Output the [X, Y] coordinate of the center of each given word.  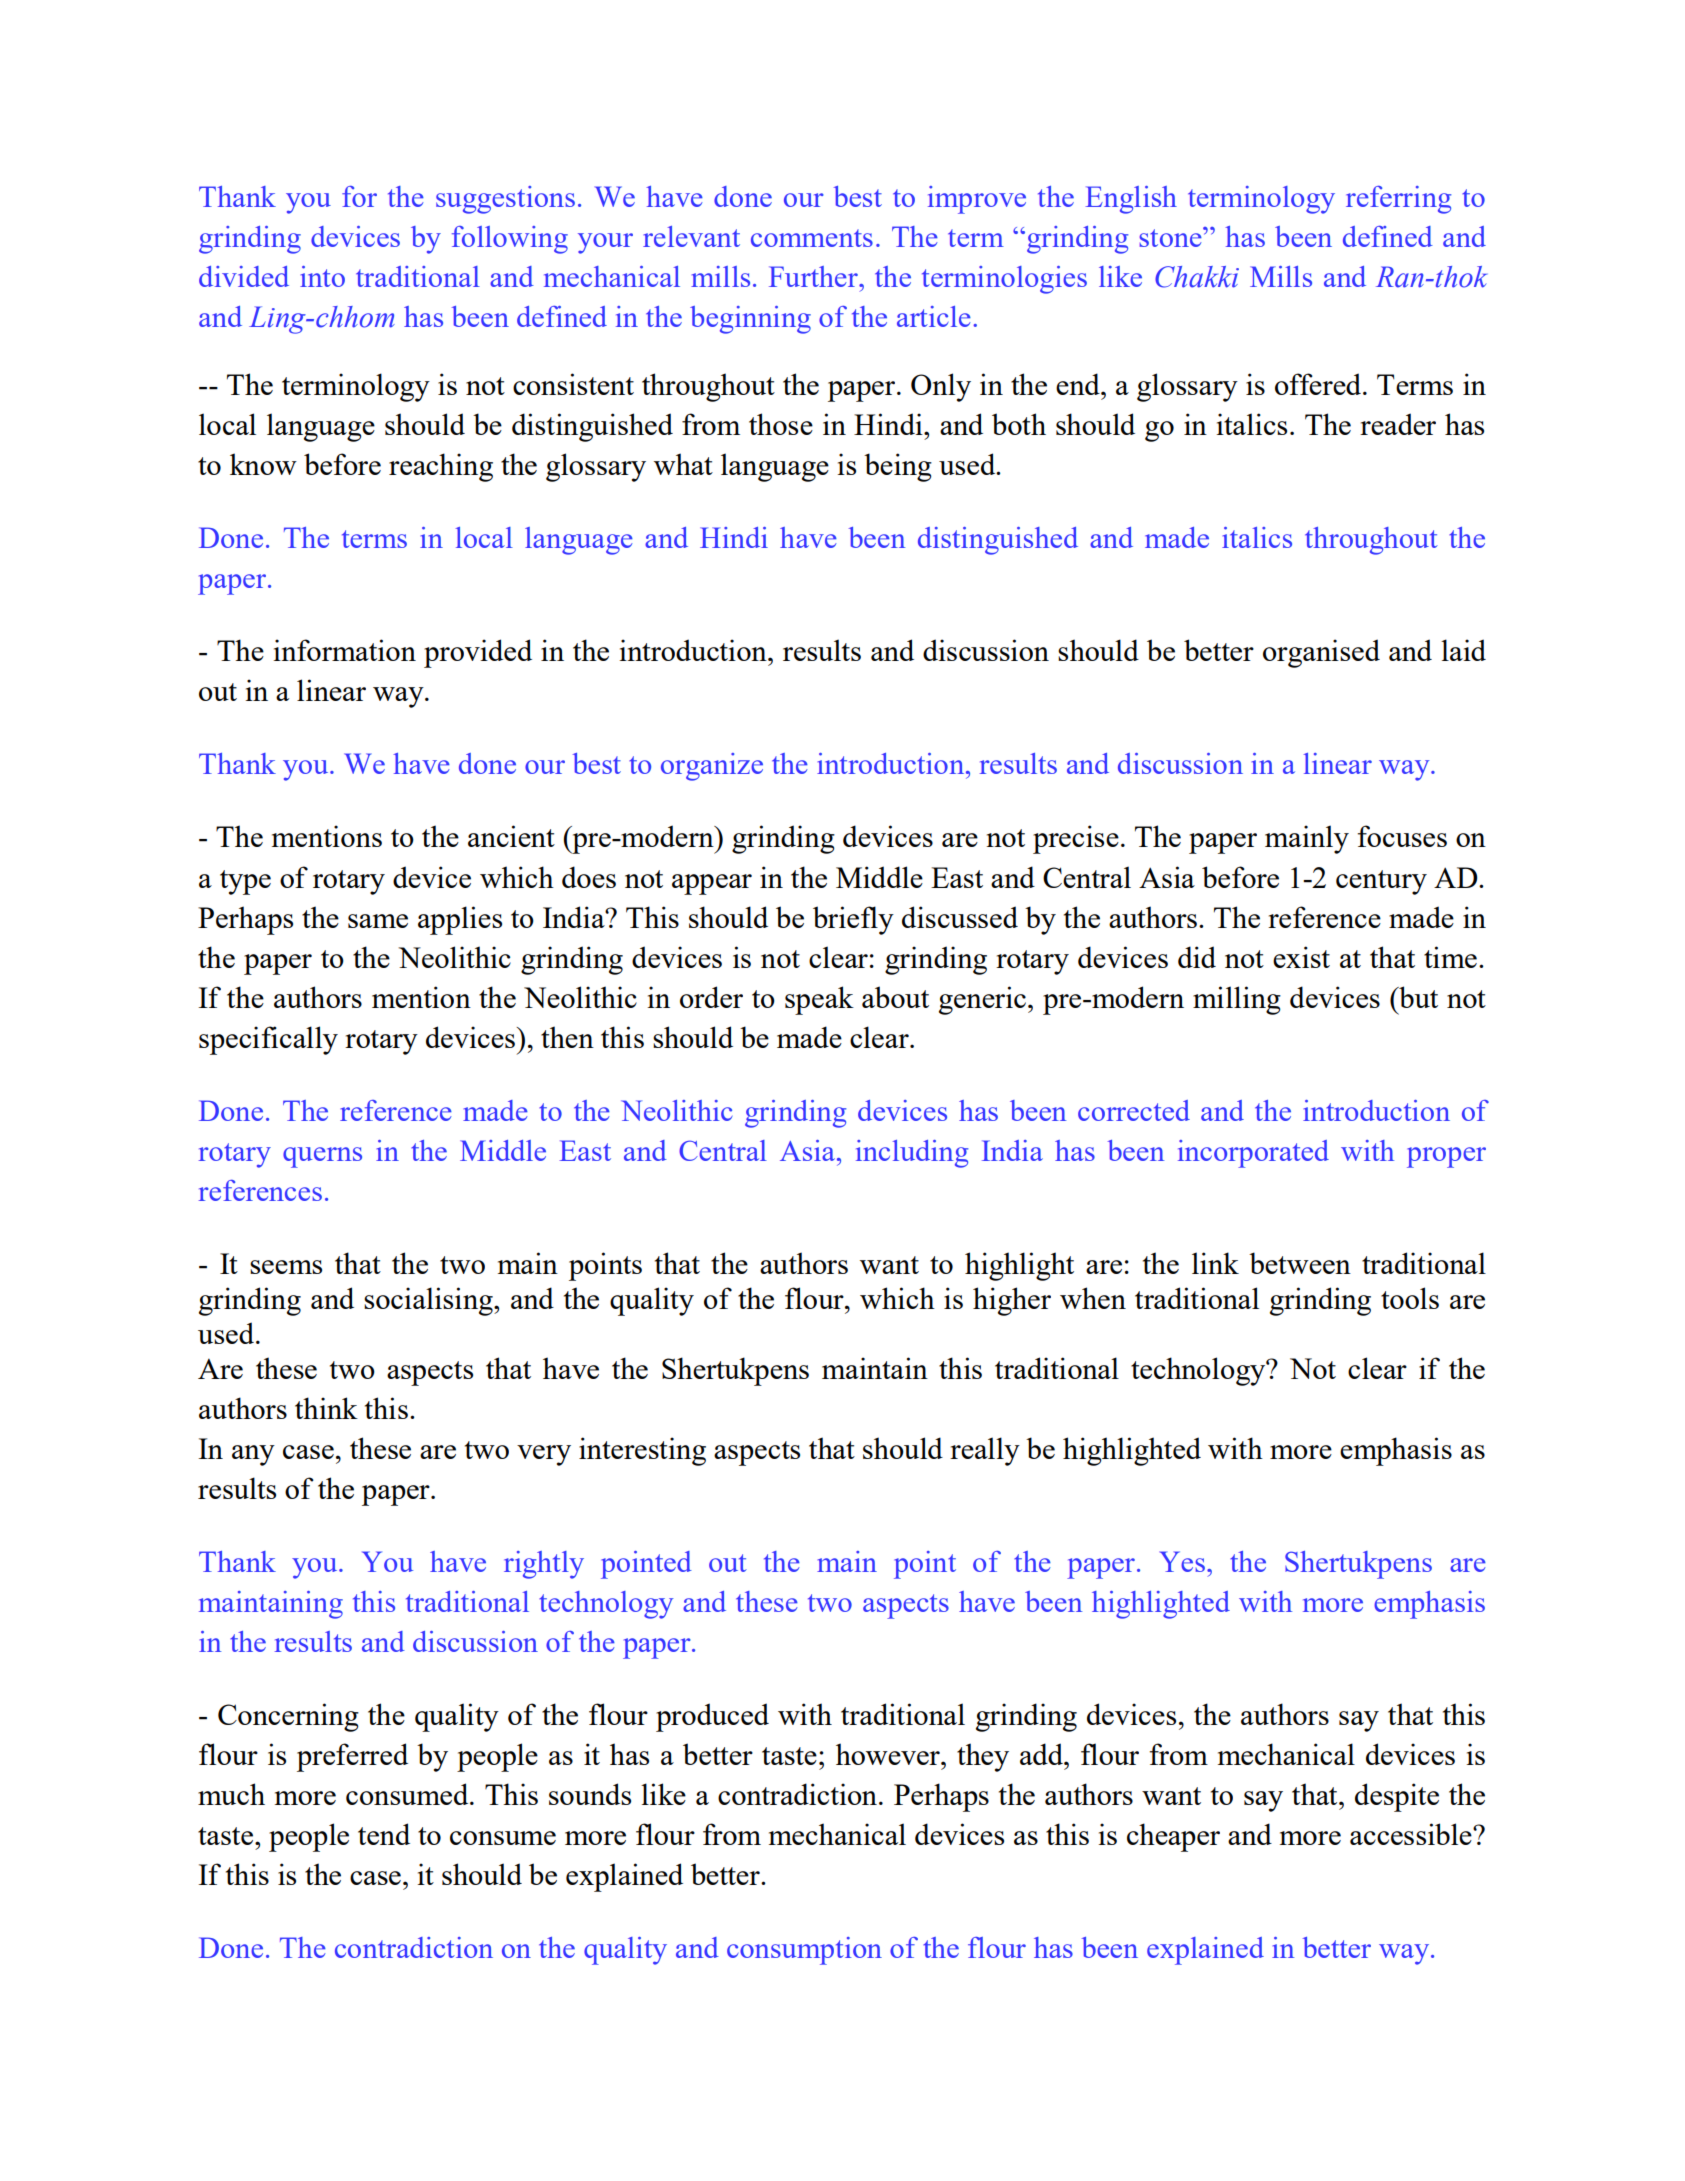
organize [712, 767]
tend [384, 1834]
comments [812, 238]
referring [1398, 200]
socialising [429, 1301]
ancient [511, 836]
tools [1410, 1298]
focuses [1402, 836]
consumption [804, 1951]
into [322, 276]
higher [1012, 1301]
